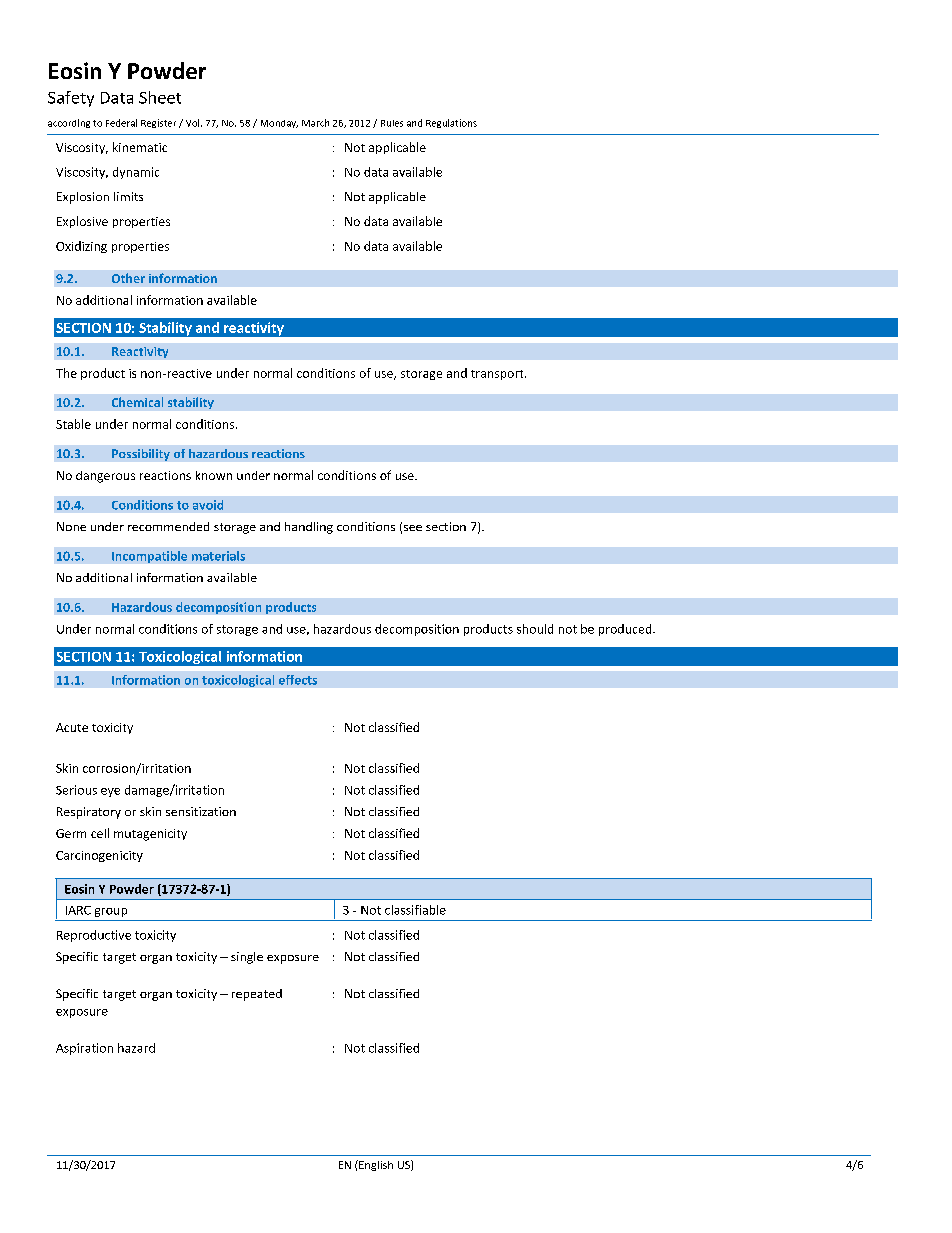  What do you see at coordinates (247, 958) in the screenshot?
I see `single` at bounding box center [247, 958].
